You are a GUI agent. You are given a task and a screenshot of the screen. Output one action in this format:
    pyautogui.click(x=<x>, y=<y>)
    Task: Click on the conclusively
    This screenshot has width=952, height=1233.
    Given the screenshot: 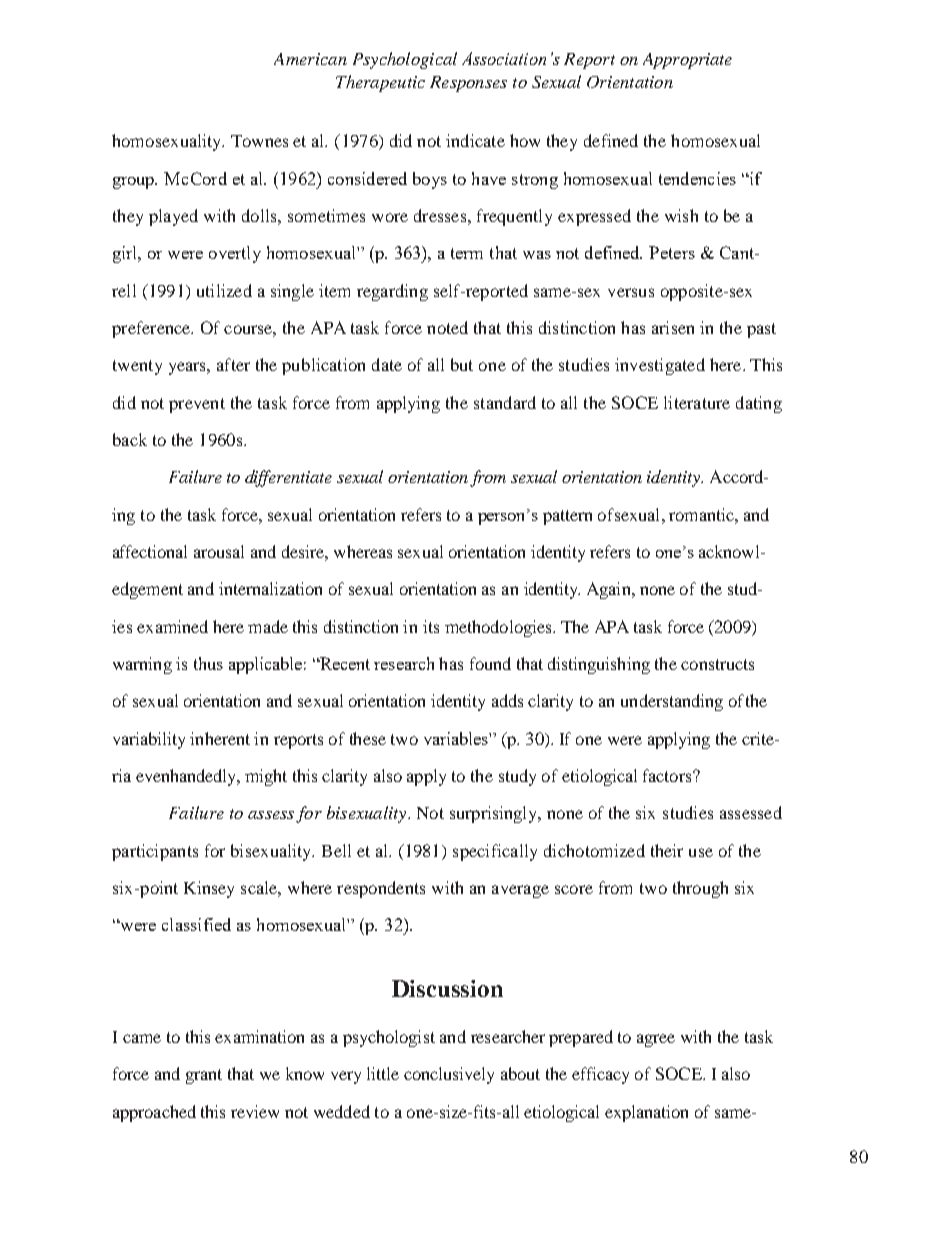 What is the action you would take?
    pyautogui.click(x=449, y=1075)
